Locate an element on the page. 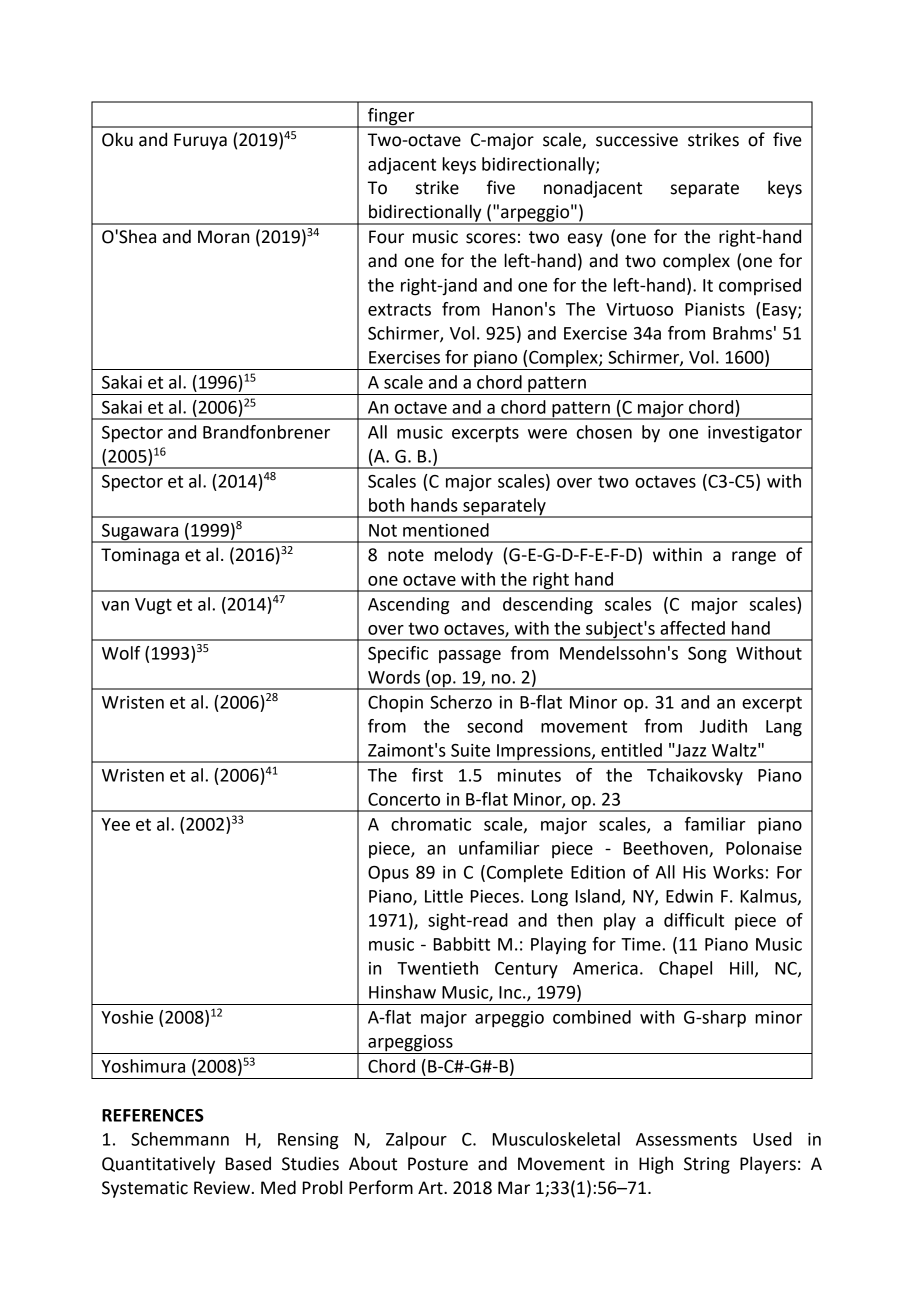 The image size is (924, 1305). Wolf is located at coordinates (121, 653).
